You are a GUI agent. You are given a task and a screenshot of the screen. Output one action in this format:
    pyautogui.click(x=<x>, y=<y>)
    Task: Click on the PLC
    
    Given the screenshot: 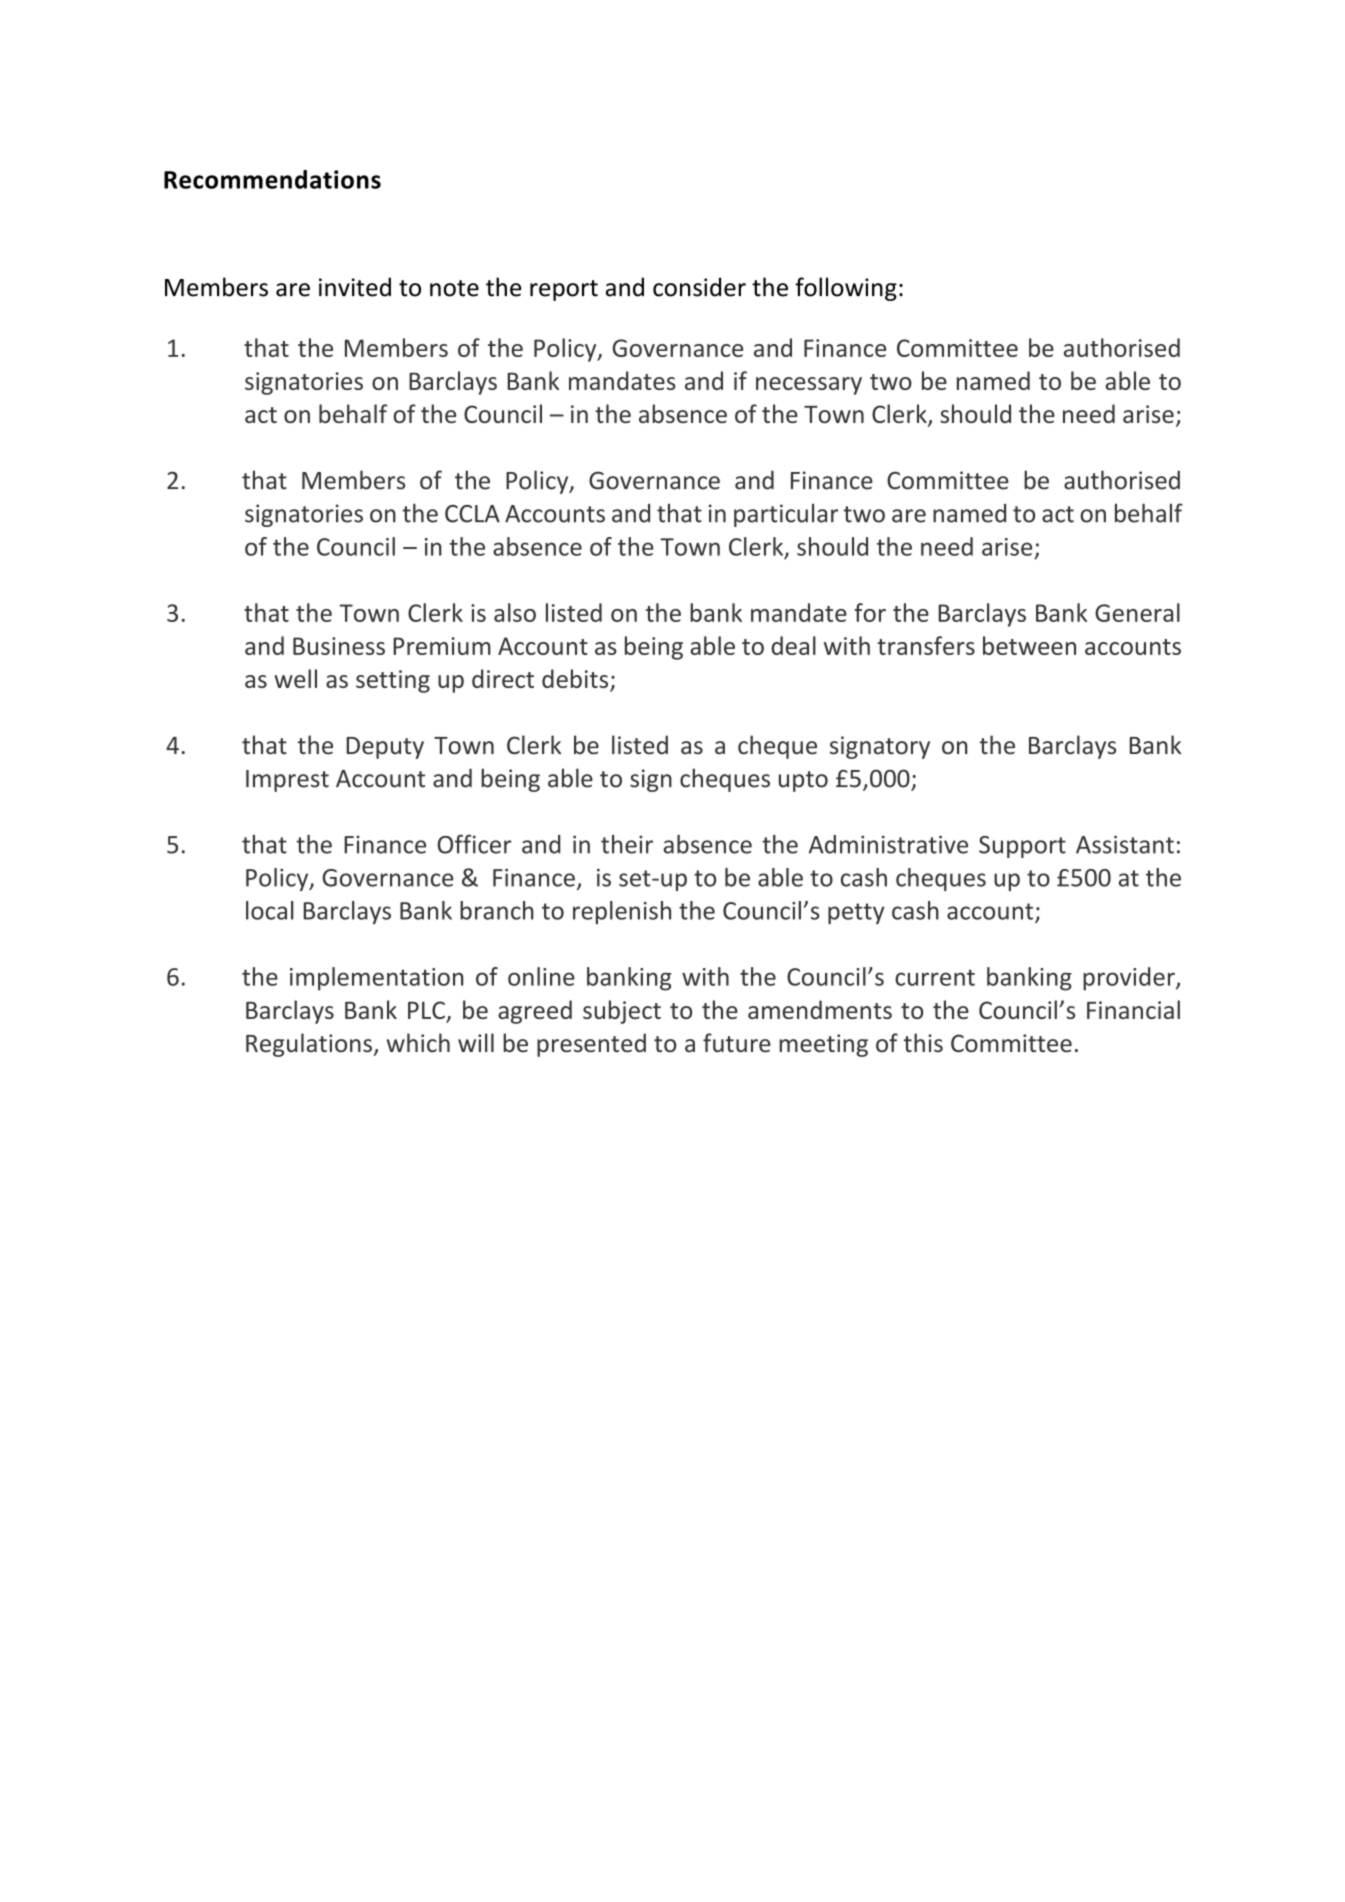 What is the action you would take?
    pyautogui.click(x=427, y=1011)
